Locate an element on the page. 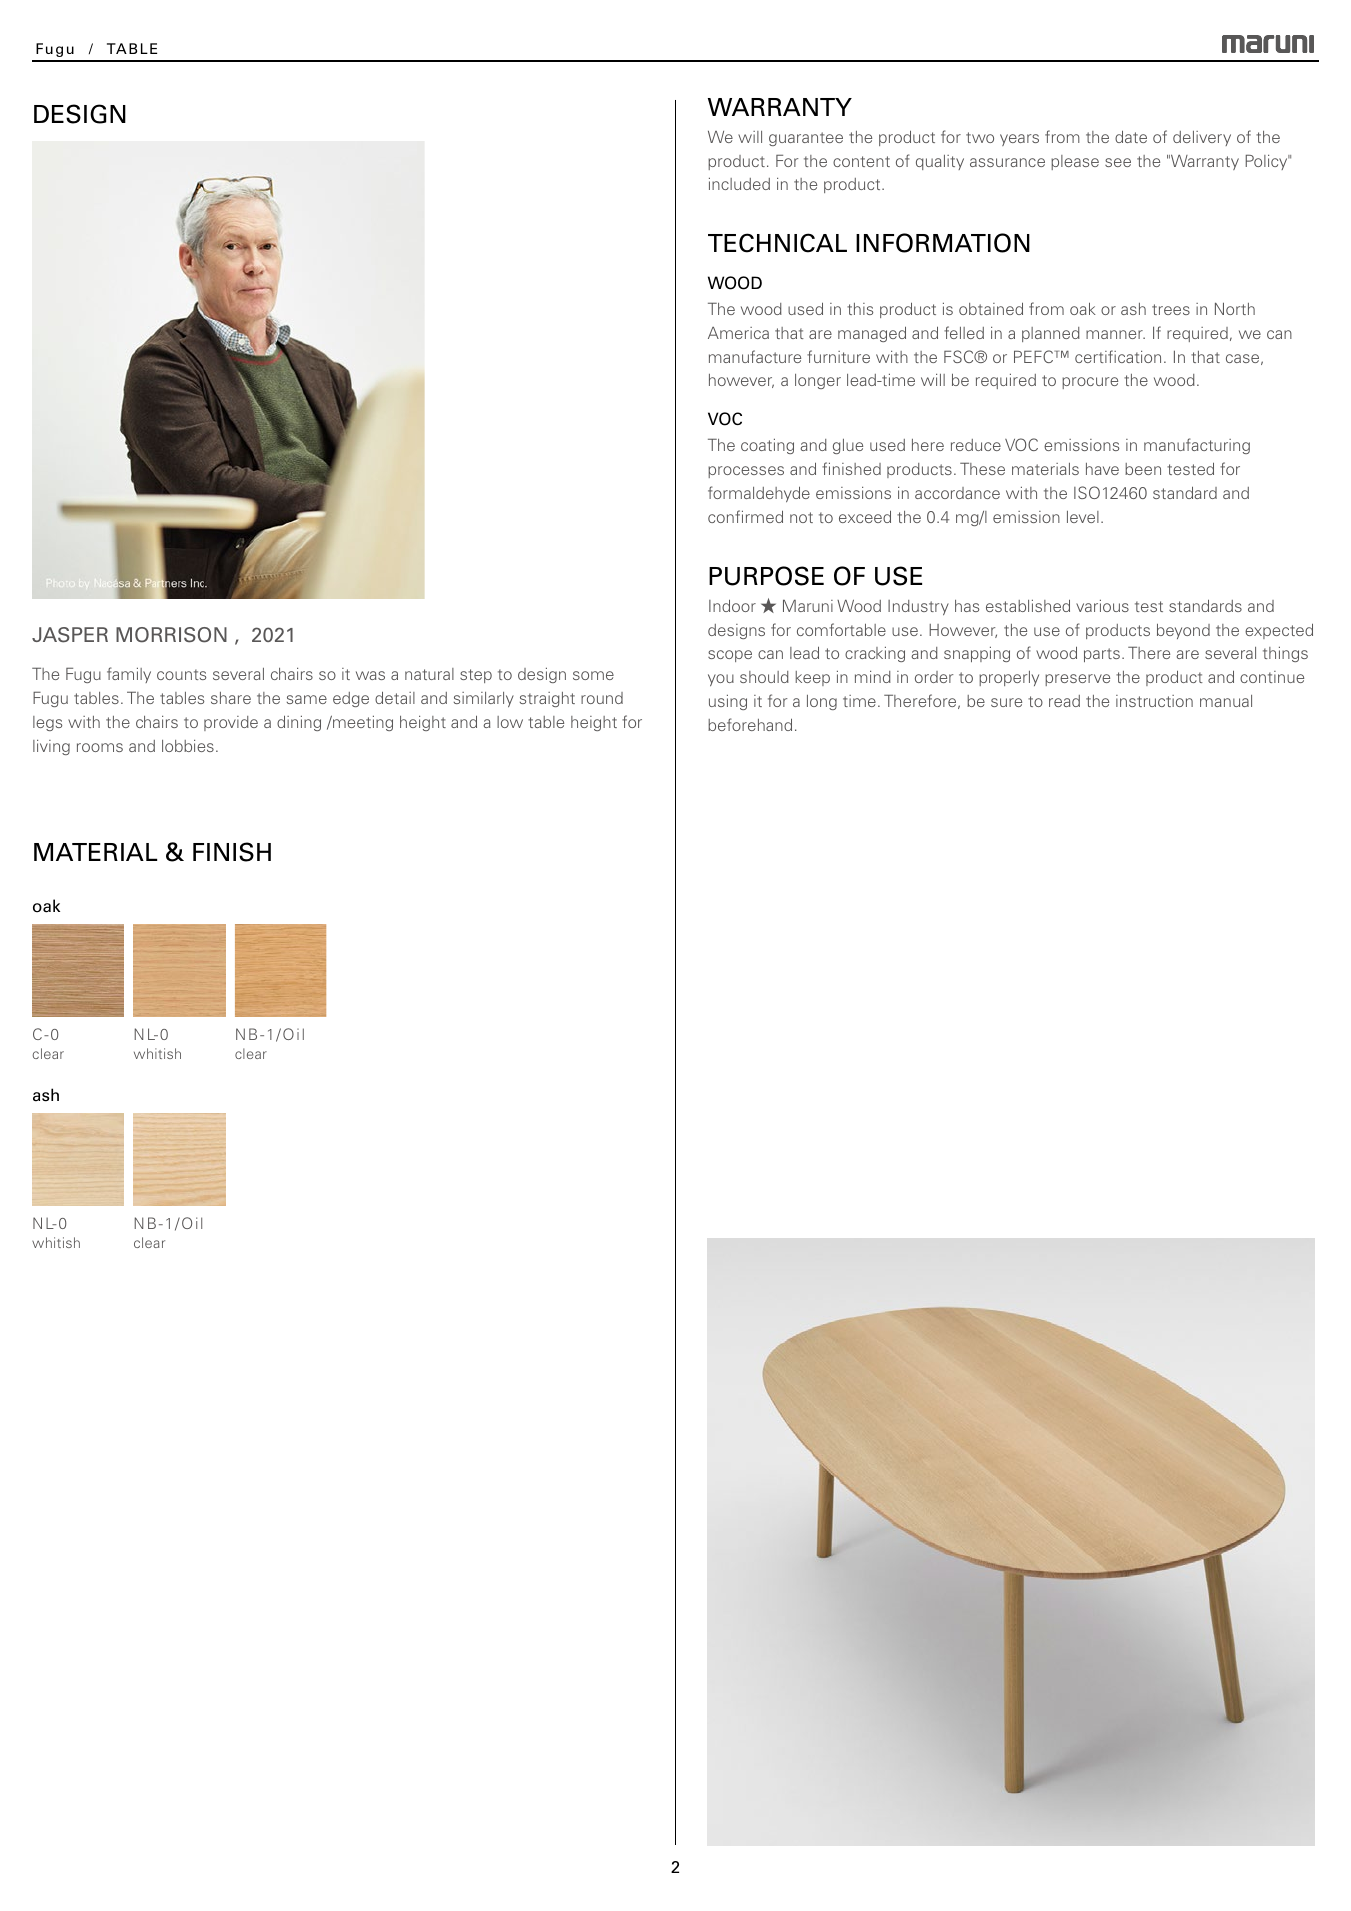 This document has height=1911, width=1351. beforehand is located at coordinates (750, 724).
